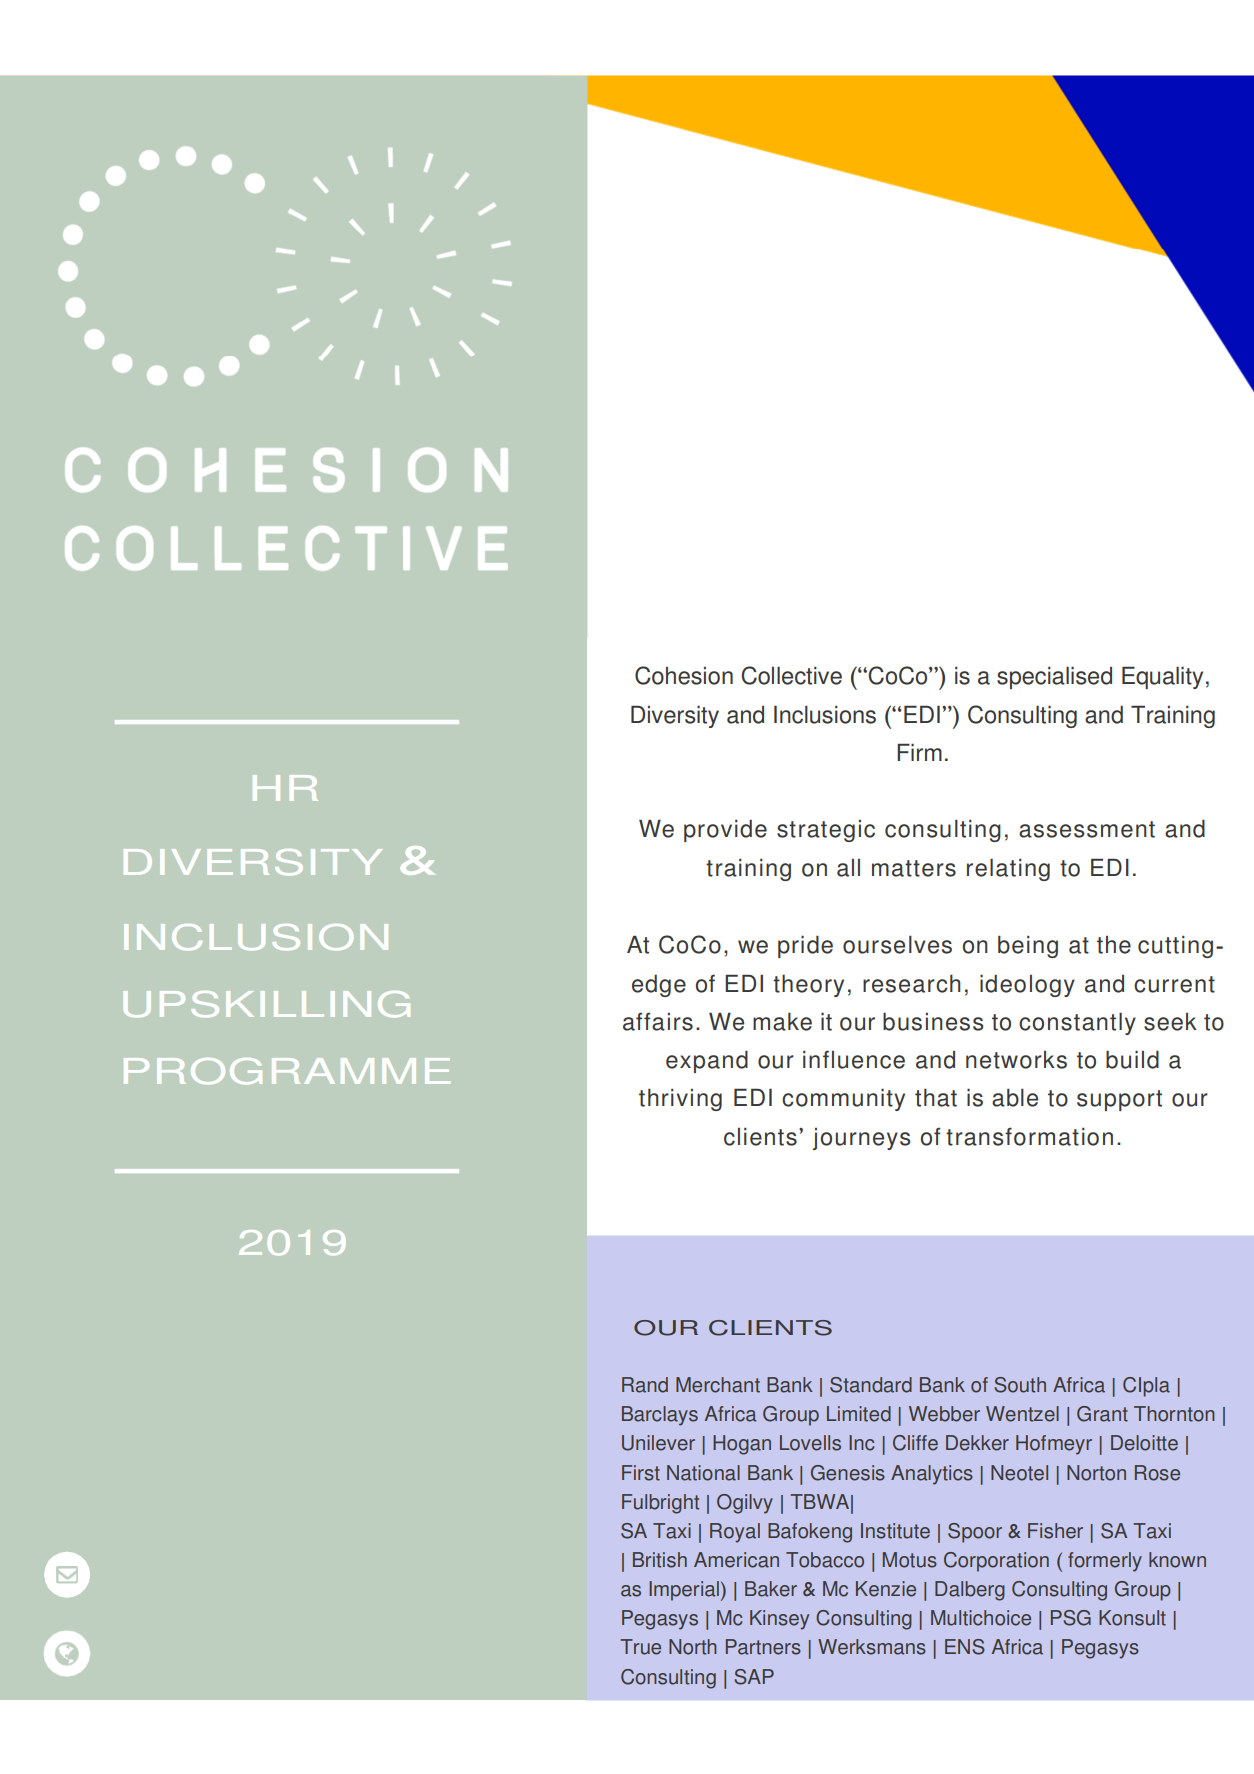  Describe the element at coordinates (1020, 1385) in the page. I see `South` at that location.
